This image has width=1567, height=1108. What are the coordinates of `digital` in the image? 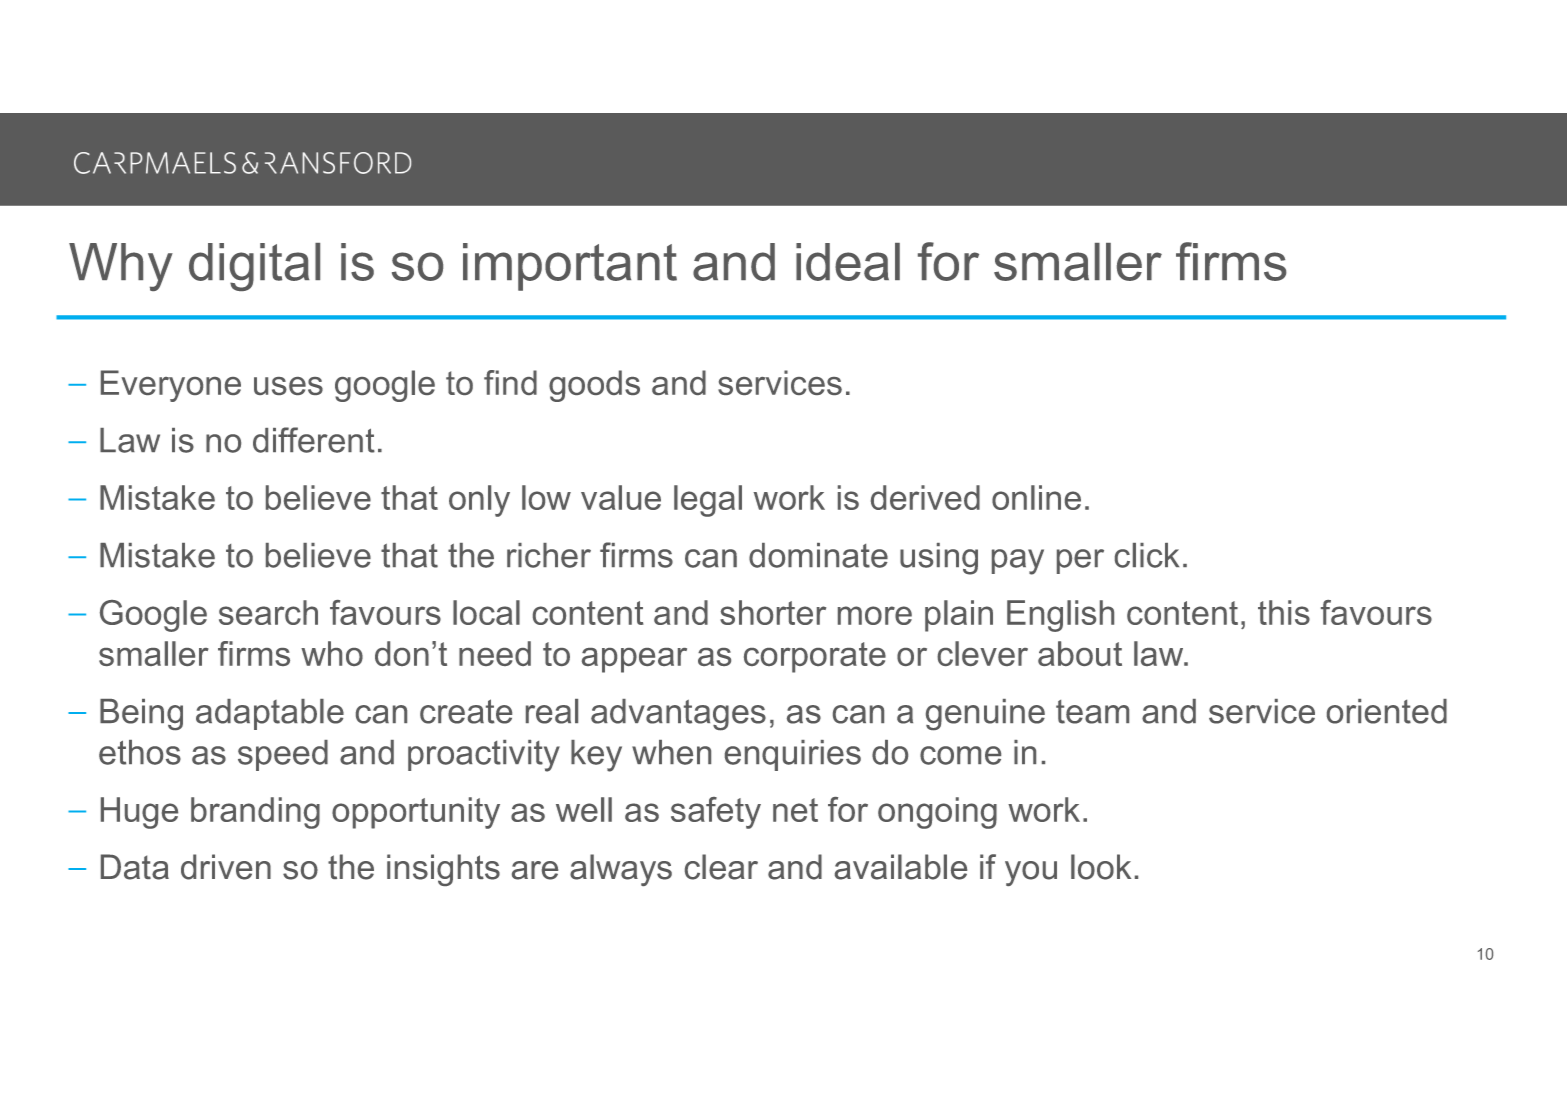 It's located at (254, 267).
